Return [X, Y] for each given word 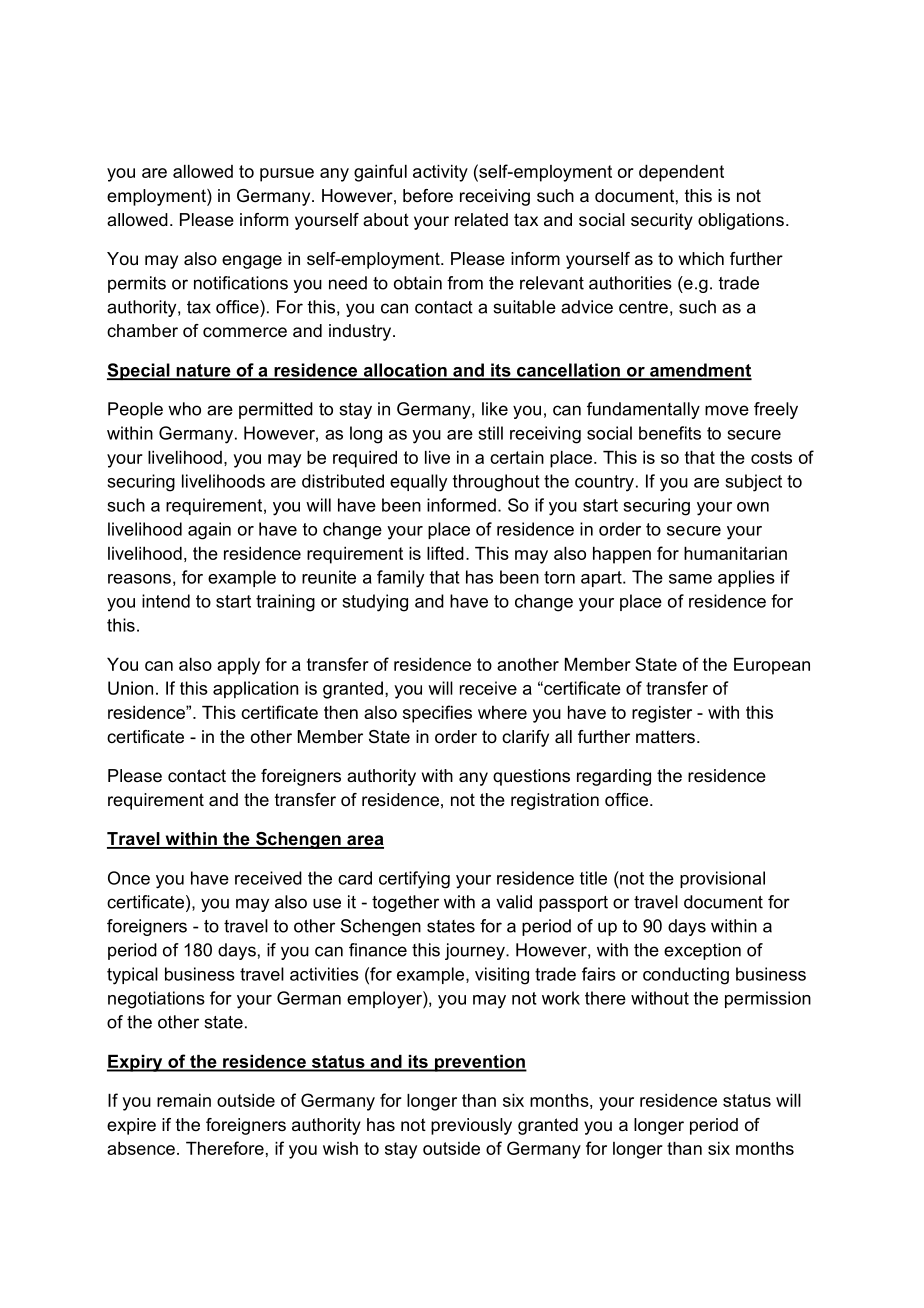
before [428, 196]
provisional [722, 879]
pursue [287, 175]
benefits [670, 433]
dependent [681, 173]
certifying [414, 880]
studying [375, 603]
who [184, 409]
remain [184, 1100]
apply [238, 666]
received [268, 878]
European [772, 666]
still [491, 433]
